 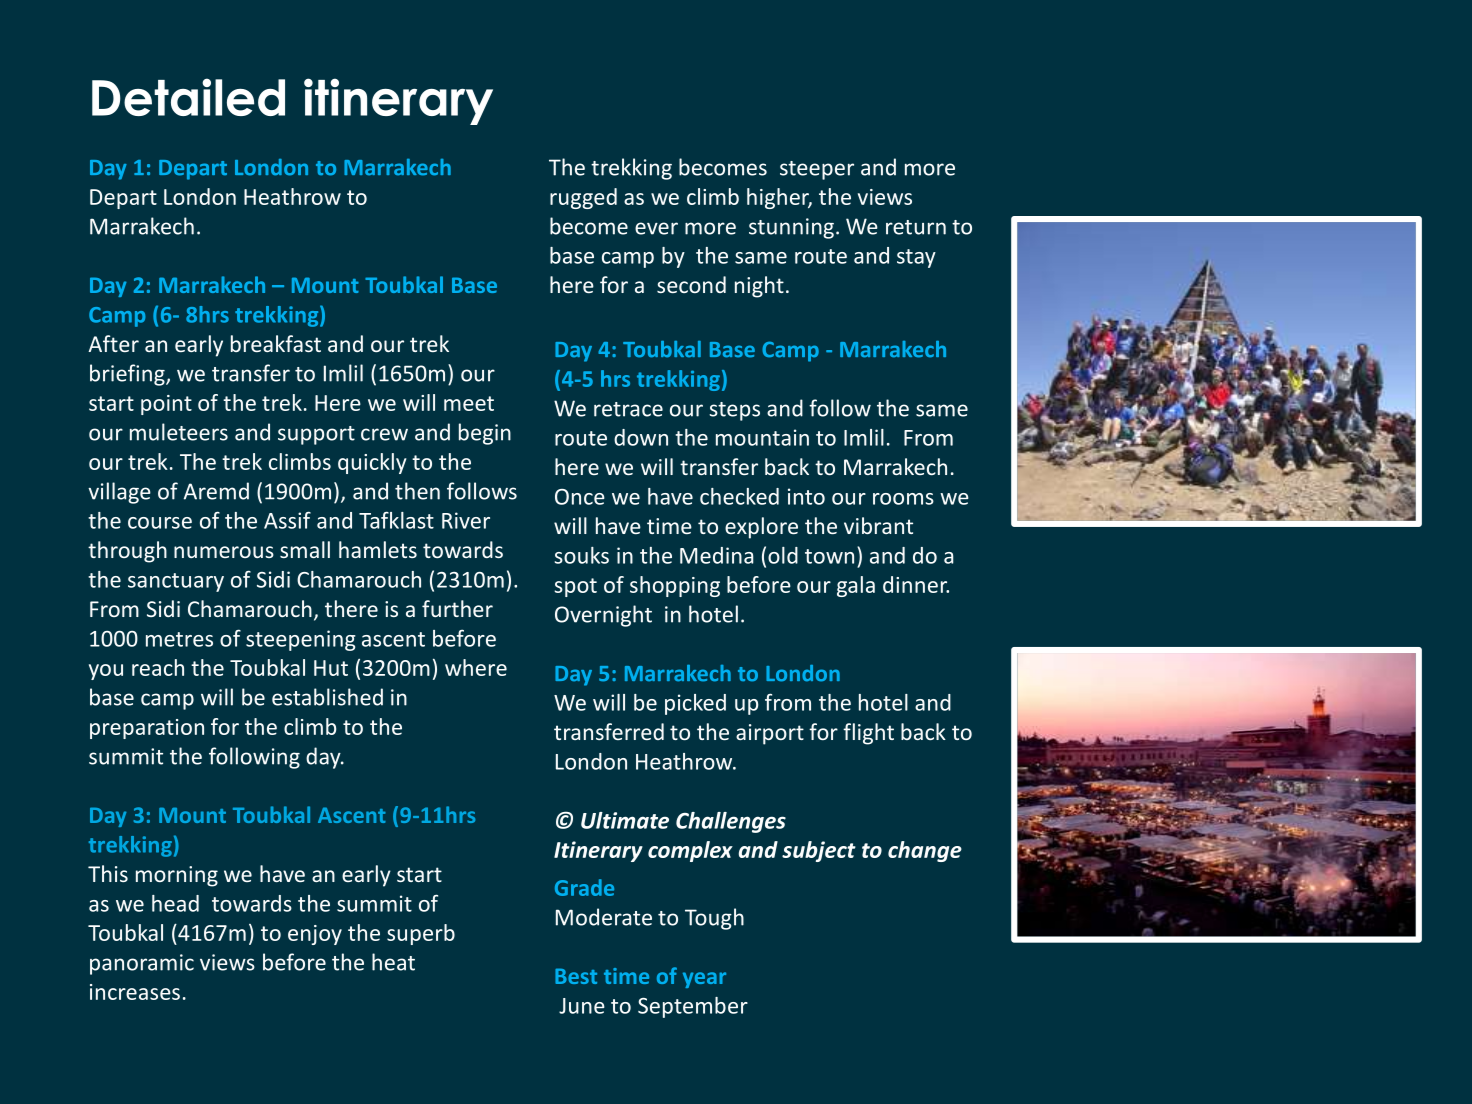 I want to click on Detailed, so click(x=188, y=97).
